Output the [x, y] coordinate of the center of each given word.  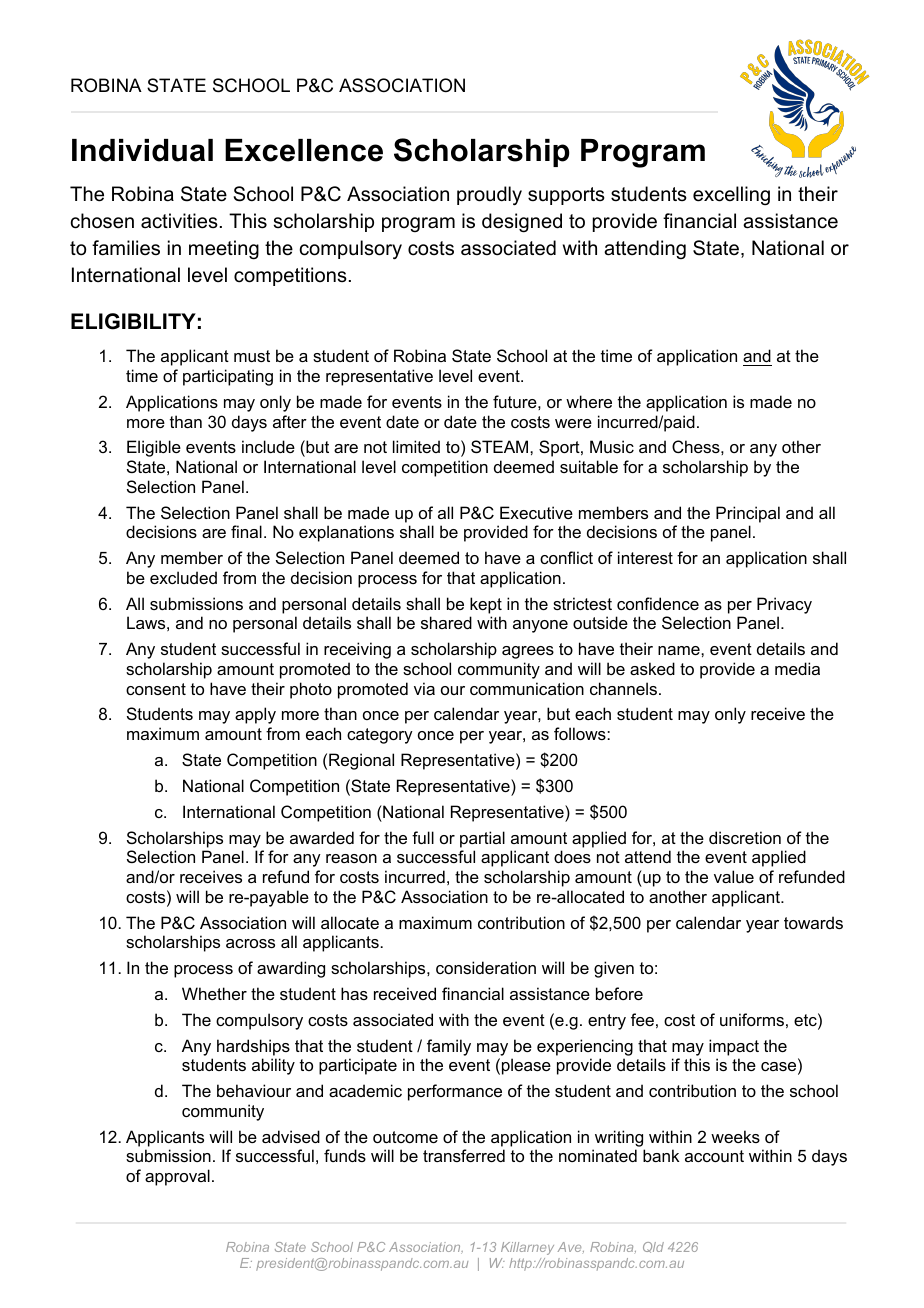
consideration [486, 967]
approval [177, 1177]
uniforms [752, 1019]
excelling [731, 196]
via [424, 688]
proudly [489, 196]
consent [156, 689]
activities [179, 221]
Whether [214, 993]
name [680, 650]
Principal [748, 514]
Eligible [154, 448]
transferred [464, 1155]
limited [416, 446]
